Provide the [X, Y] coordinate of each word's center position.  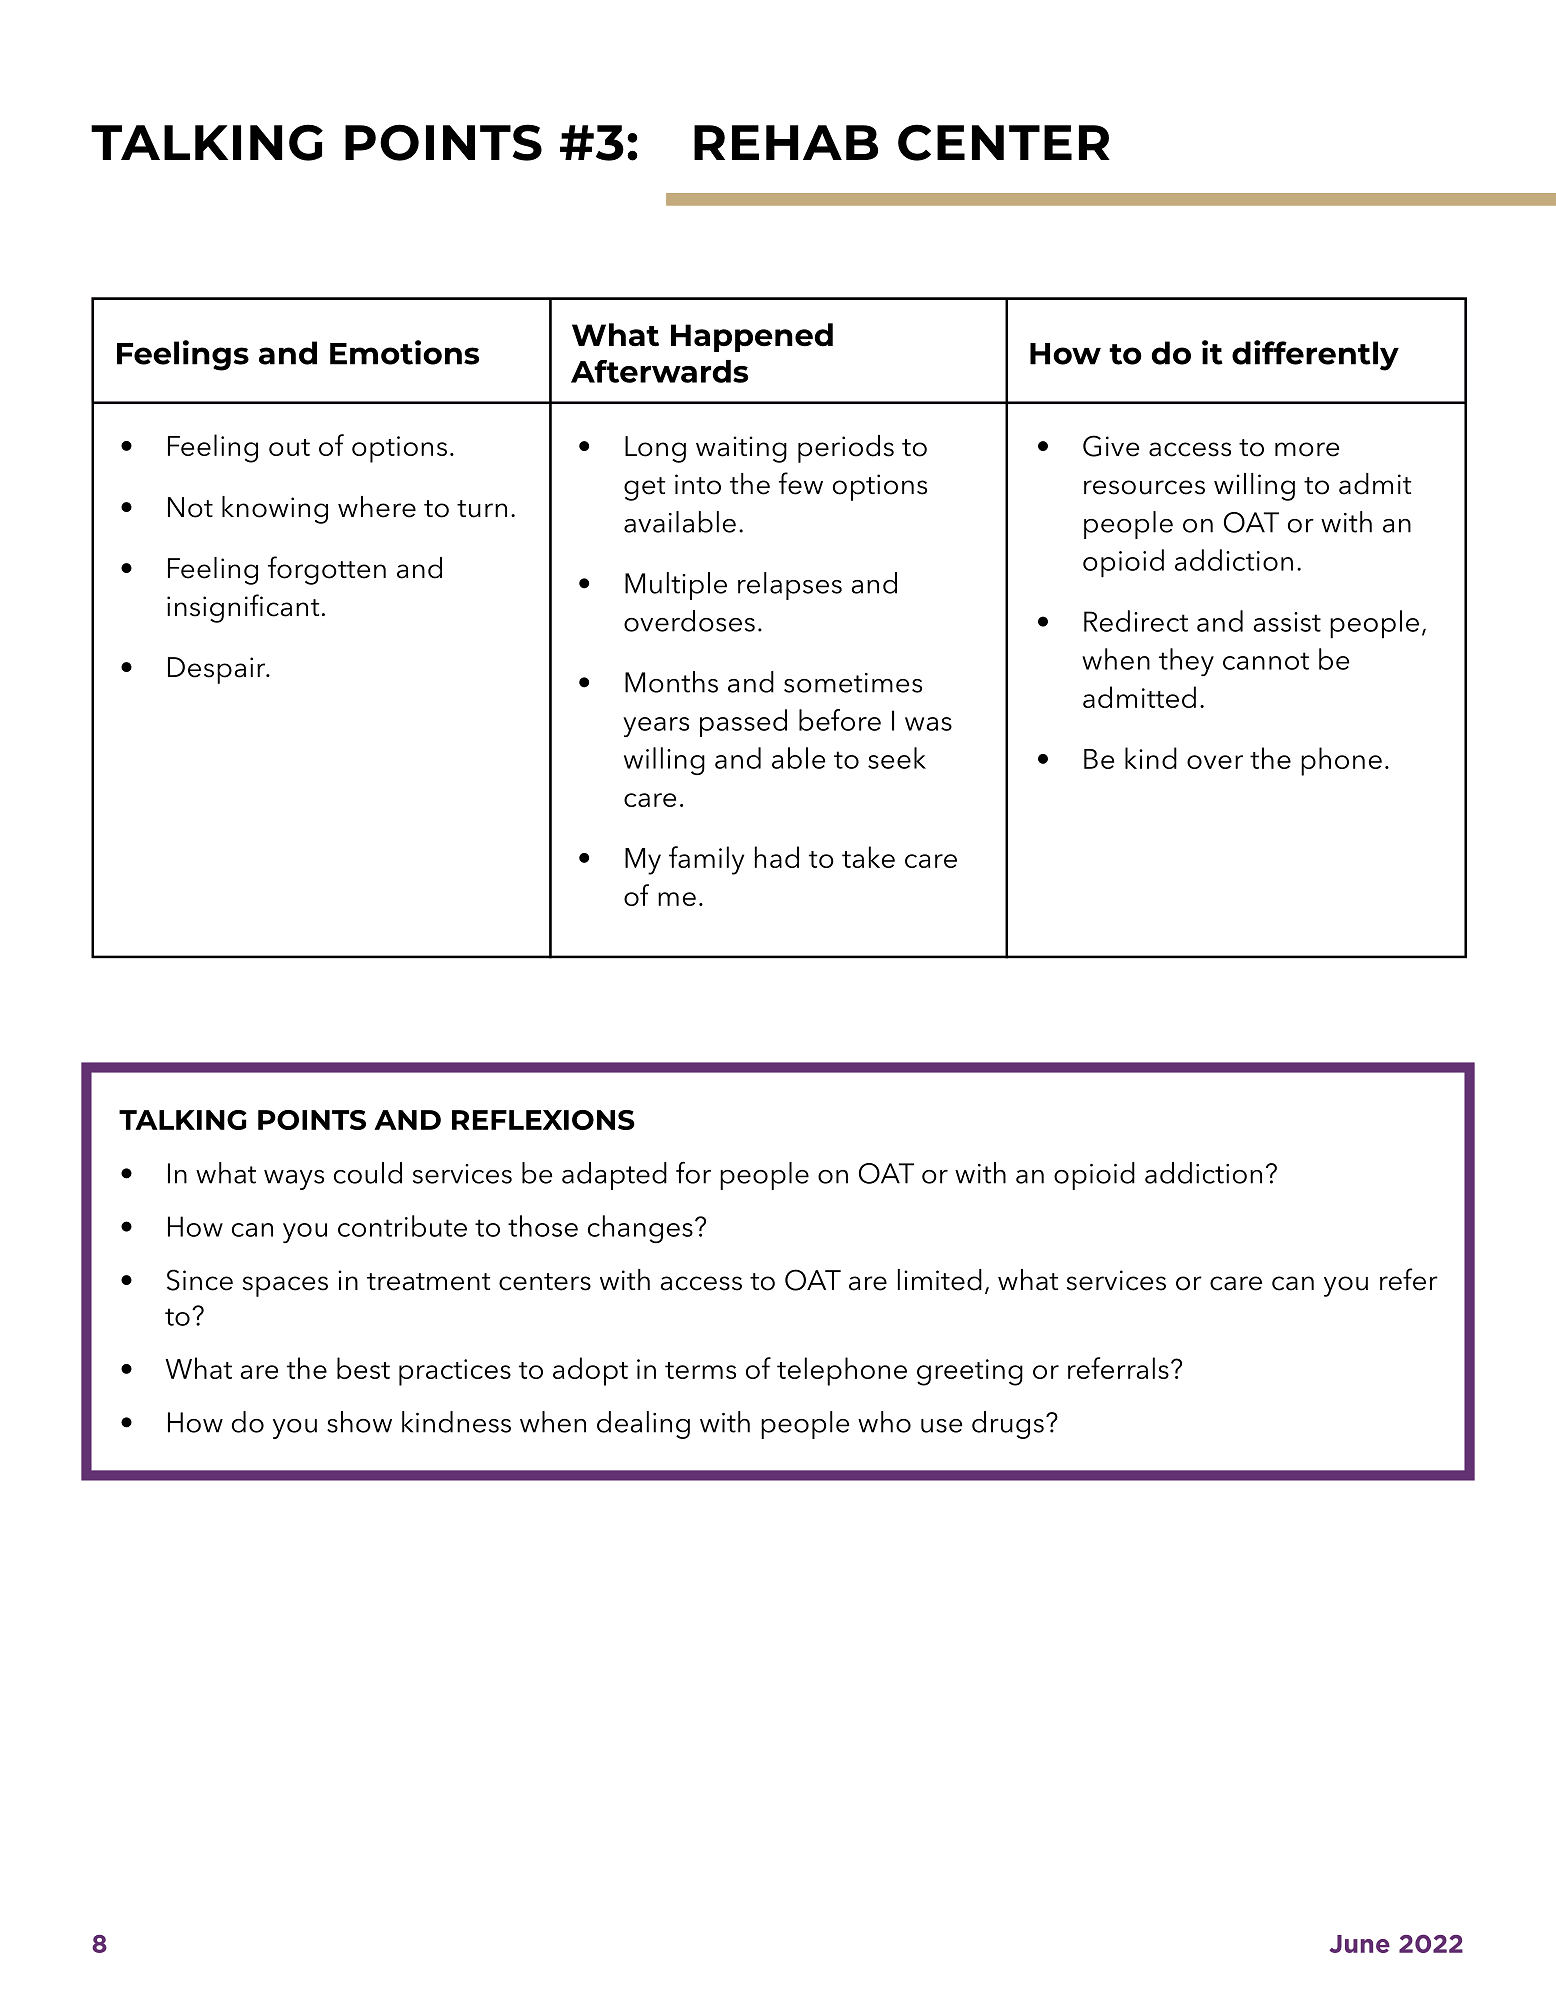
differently [1315, 355]
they [1186, 662]
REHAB [786, 142]
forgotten [327, 570]
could [368, 1173]
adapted [614, 1176]
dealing [643, 1425]
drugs [1008, 1425]
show [359, 1422]
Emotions [404, 352]
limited [940, 1280]
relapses [790, 586]
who [884, 1422]
